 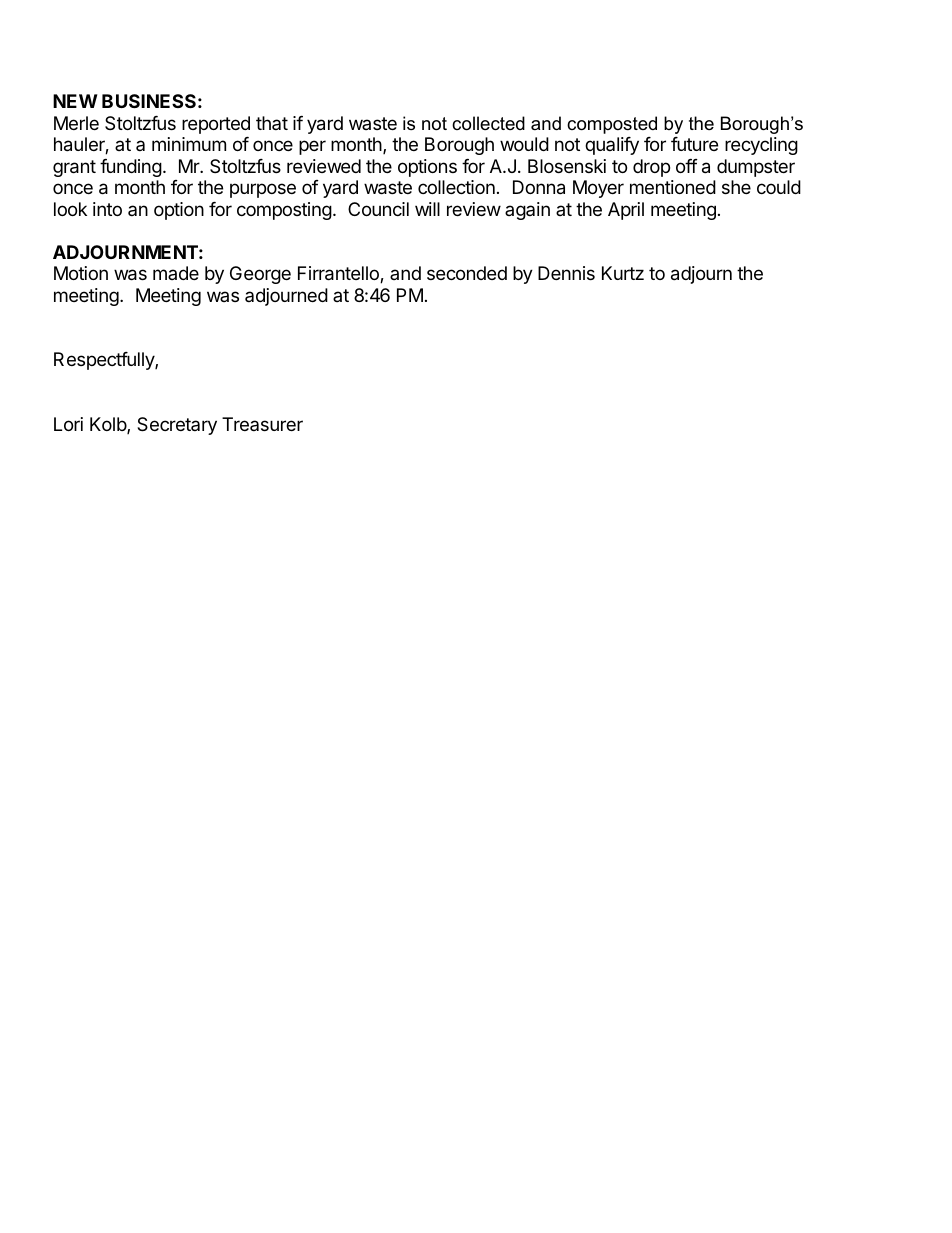 What do you see at coordinates (262, 424) in the document?
I see `Treasurer` at bounding box center [262, 424].
